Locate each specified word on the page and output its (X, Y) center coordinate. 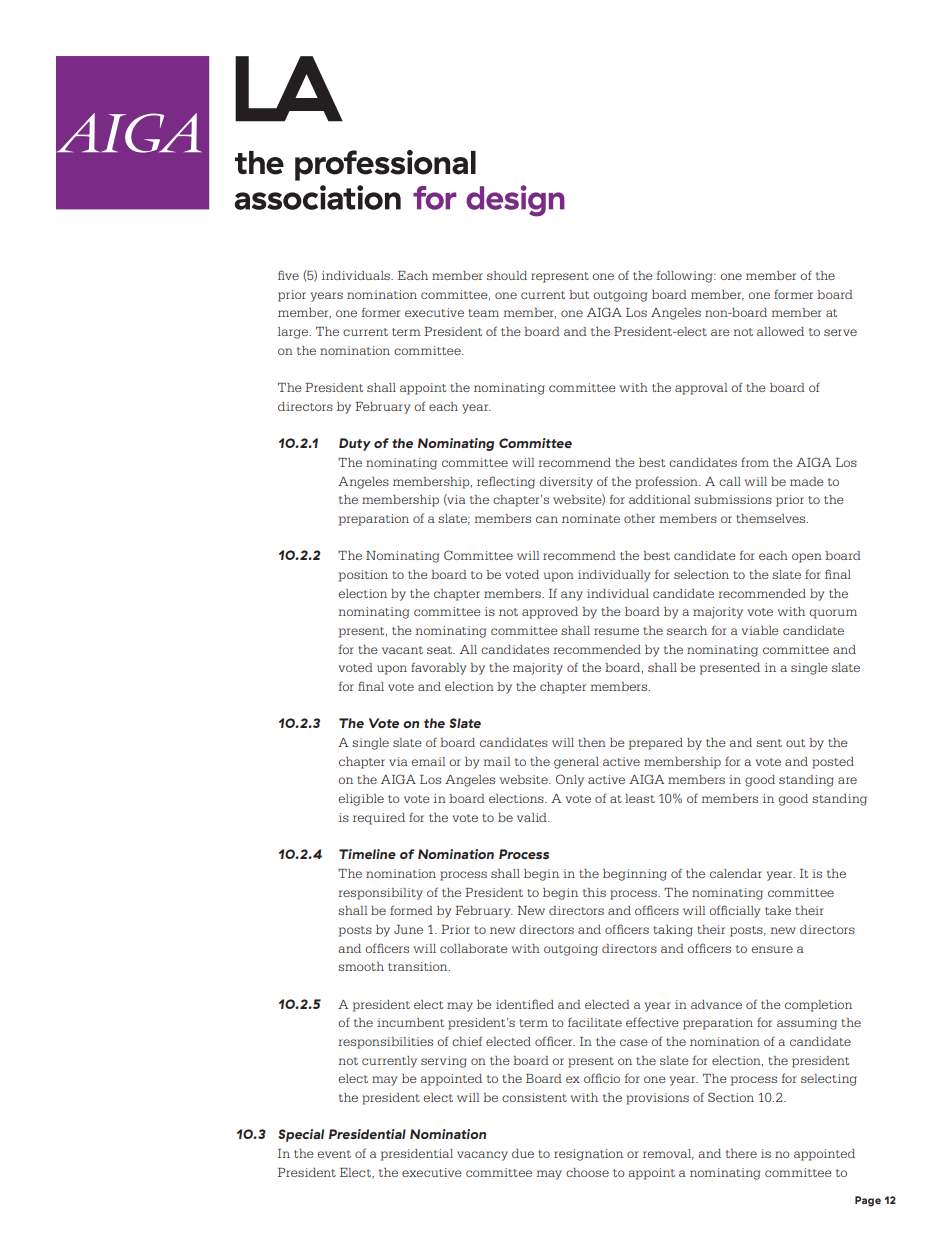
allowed (780, 331)
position (363, 576)
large (294, 333)
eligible (361, 800)
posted (833, 763)
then (592, 742)
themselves (772, 518)
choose (587, 1172)
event (334, 1154)
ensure (772, 949)
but (579, 294)
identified (525, 1004)
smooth (361, 966)
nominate (591, 518)
